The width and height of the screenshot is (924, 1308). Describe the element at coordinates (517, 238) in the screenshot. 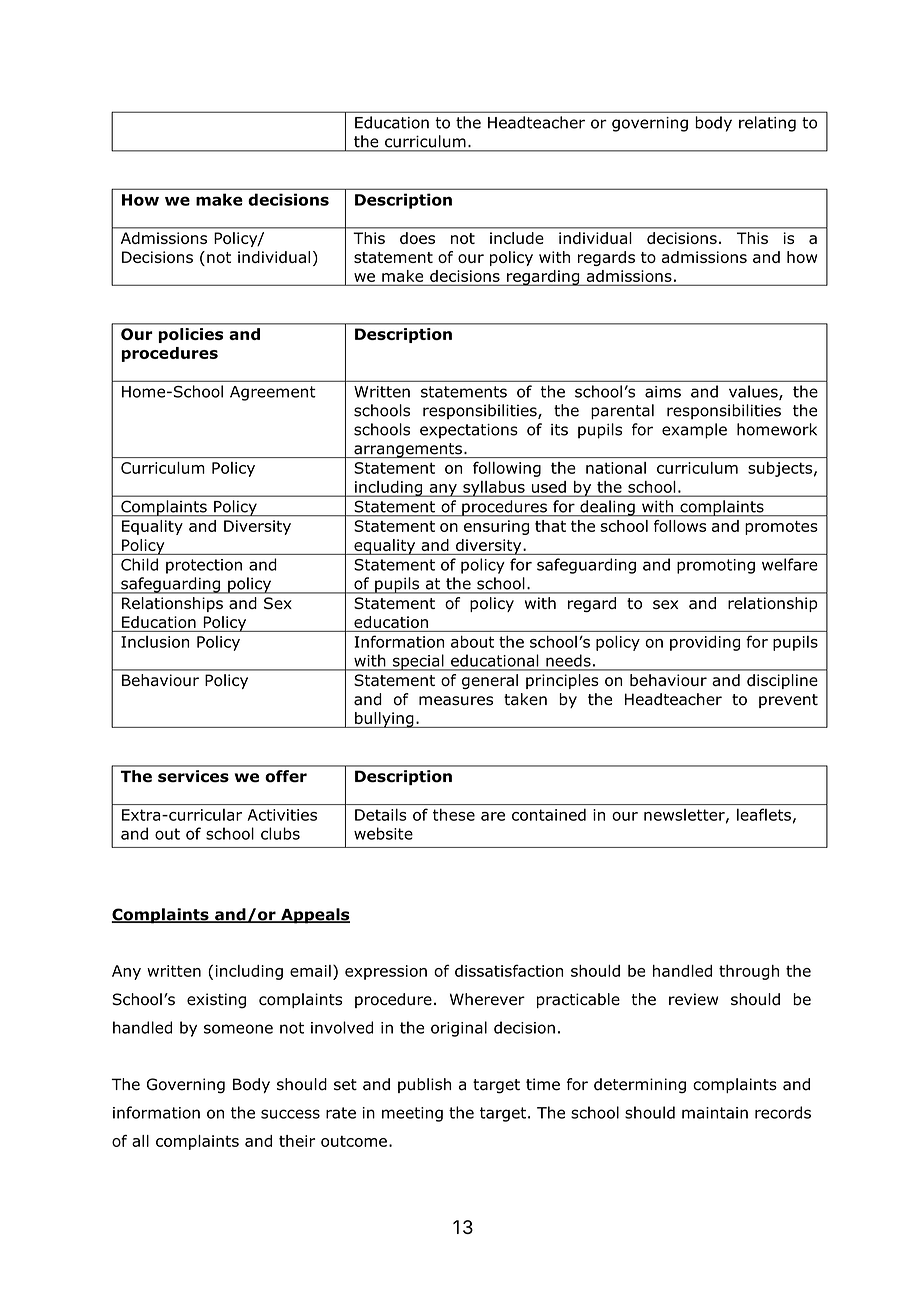

I see `include` at that location.
